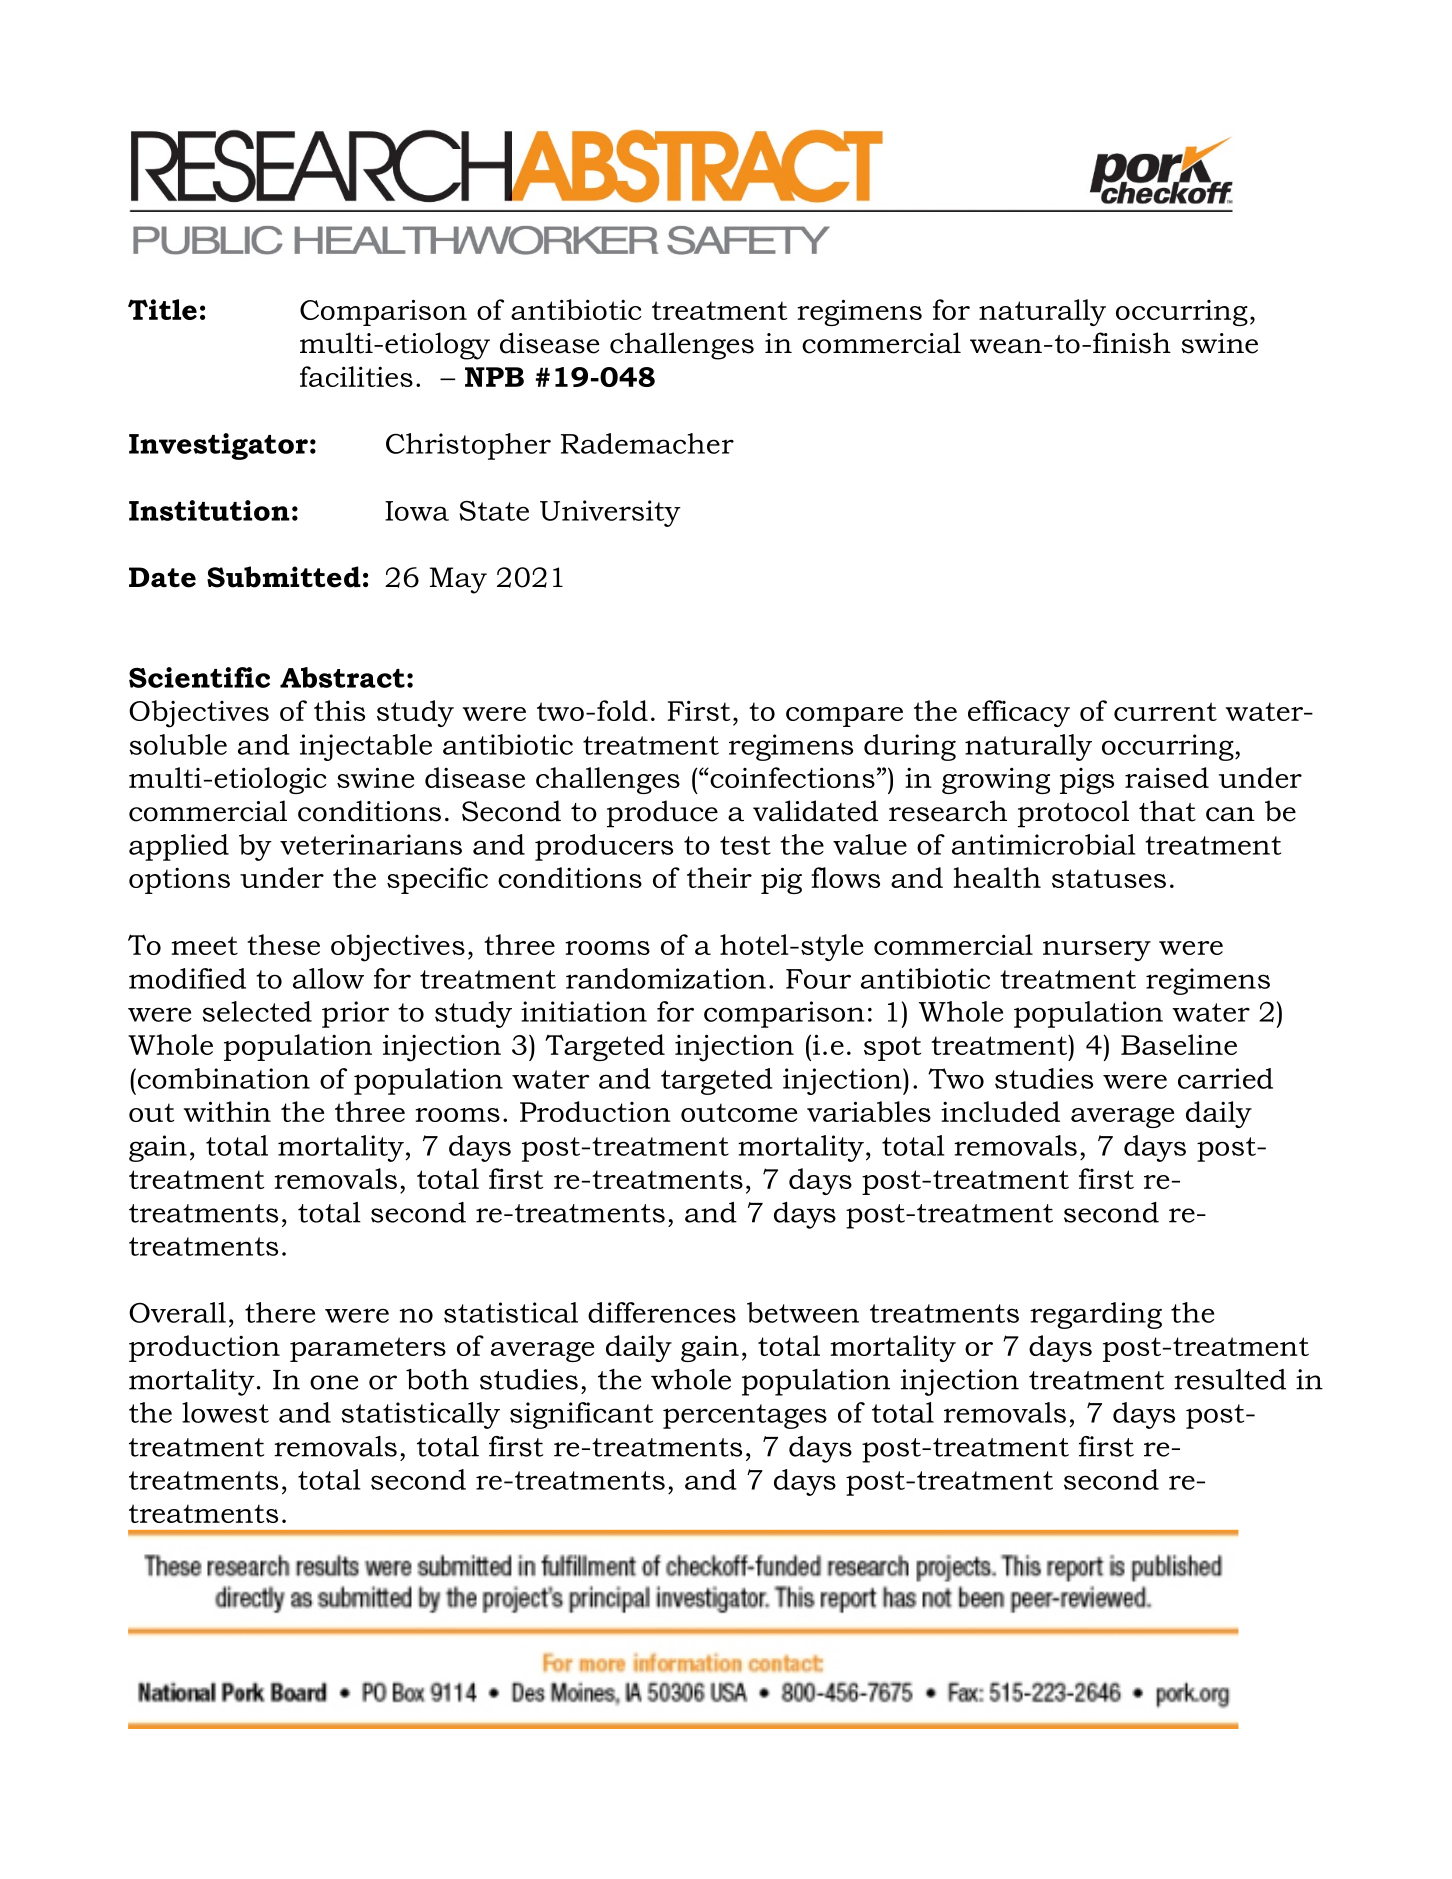 This screenshot has width=1452, height=1879. Describe the element at coordinates (284, 577) in the screenshot. I see `Submitted` at that location.
